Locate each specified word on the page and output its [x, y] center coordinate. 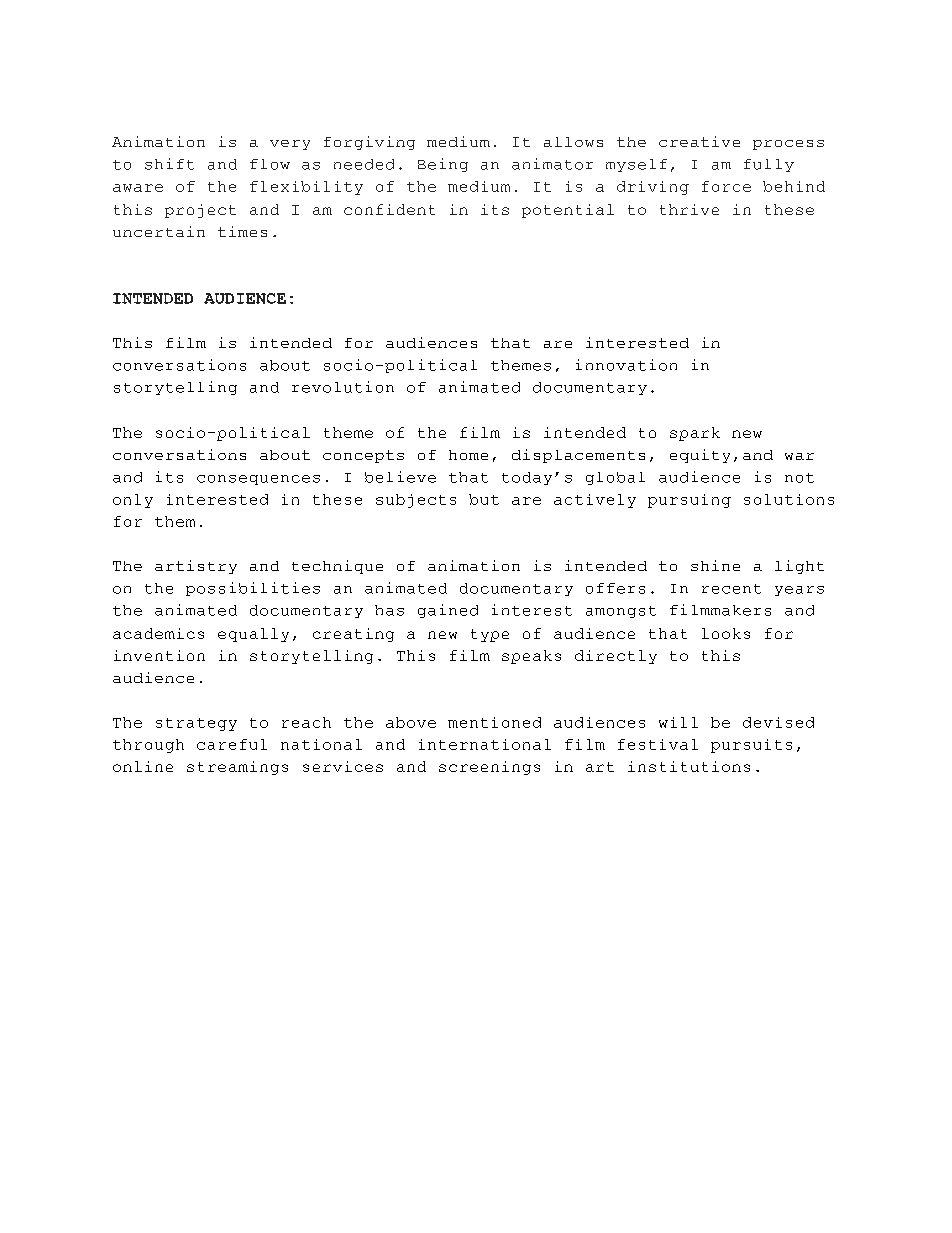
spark [695, 434]
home [468, 455]
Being [443, 165]
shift [169, 164]
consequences [258, 480]
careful [232, 744]
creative [699, 141]
